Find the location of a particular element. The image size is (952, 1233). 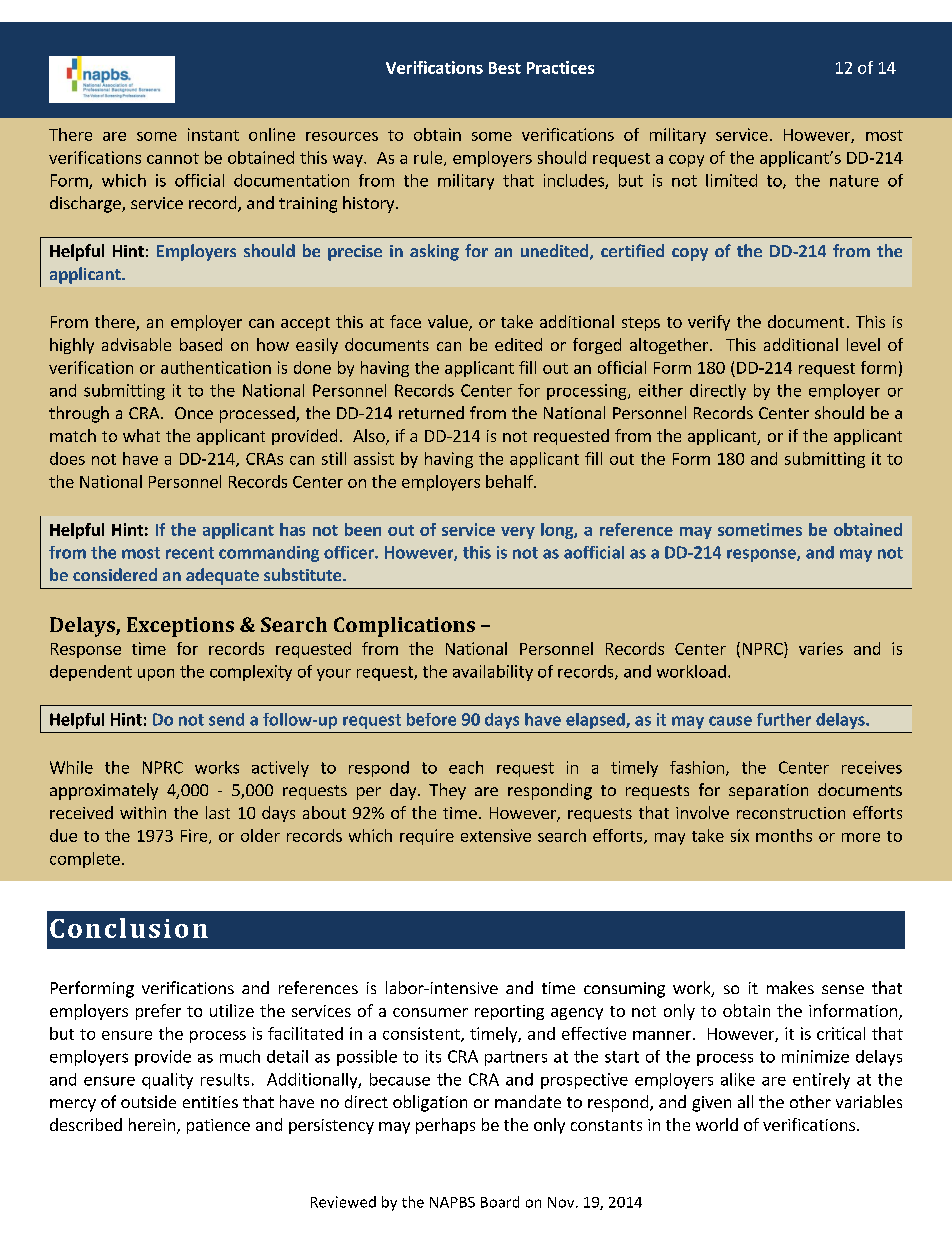

herein is located at coordinates (152, 1124).
